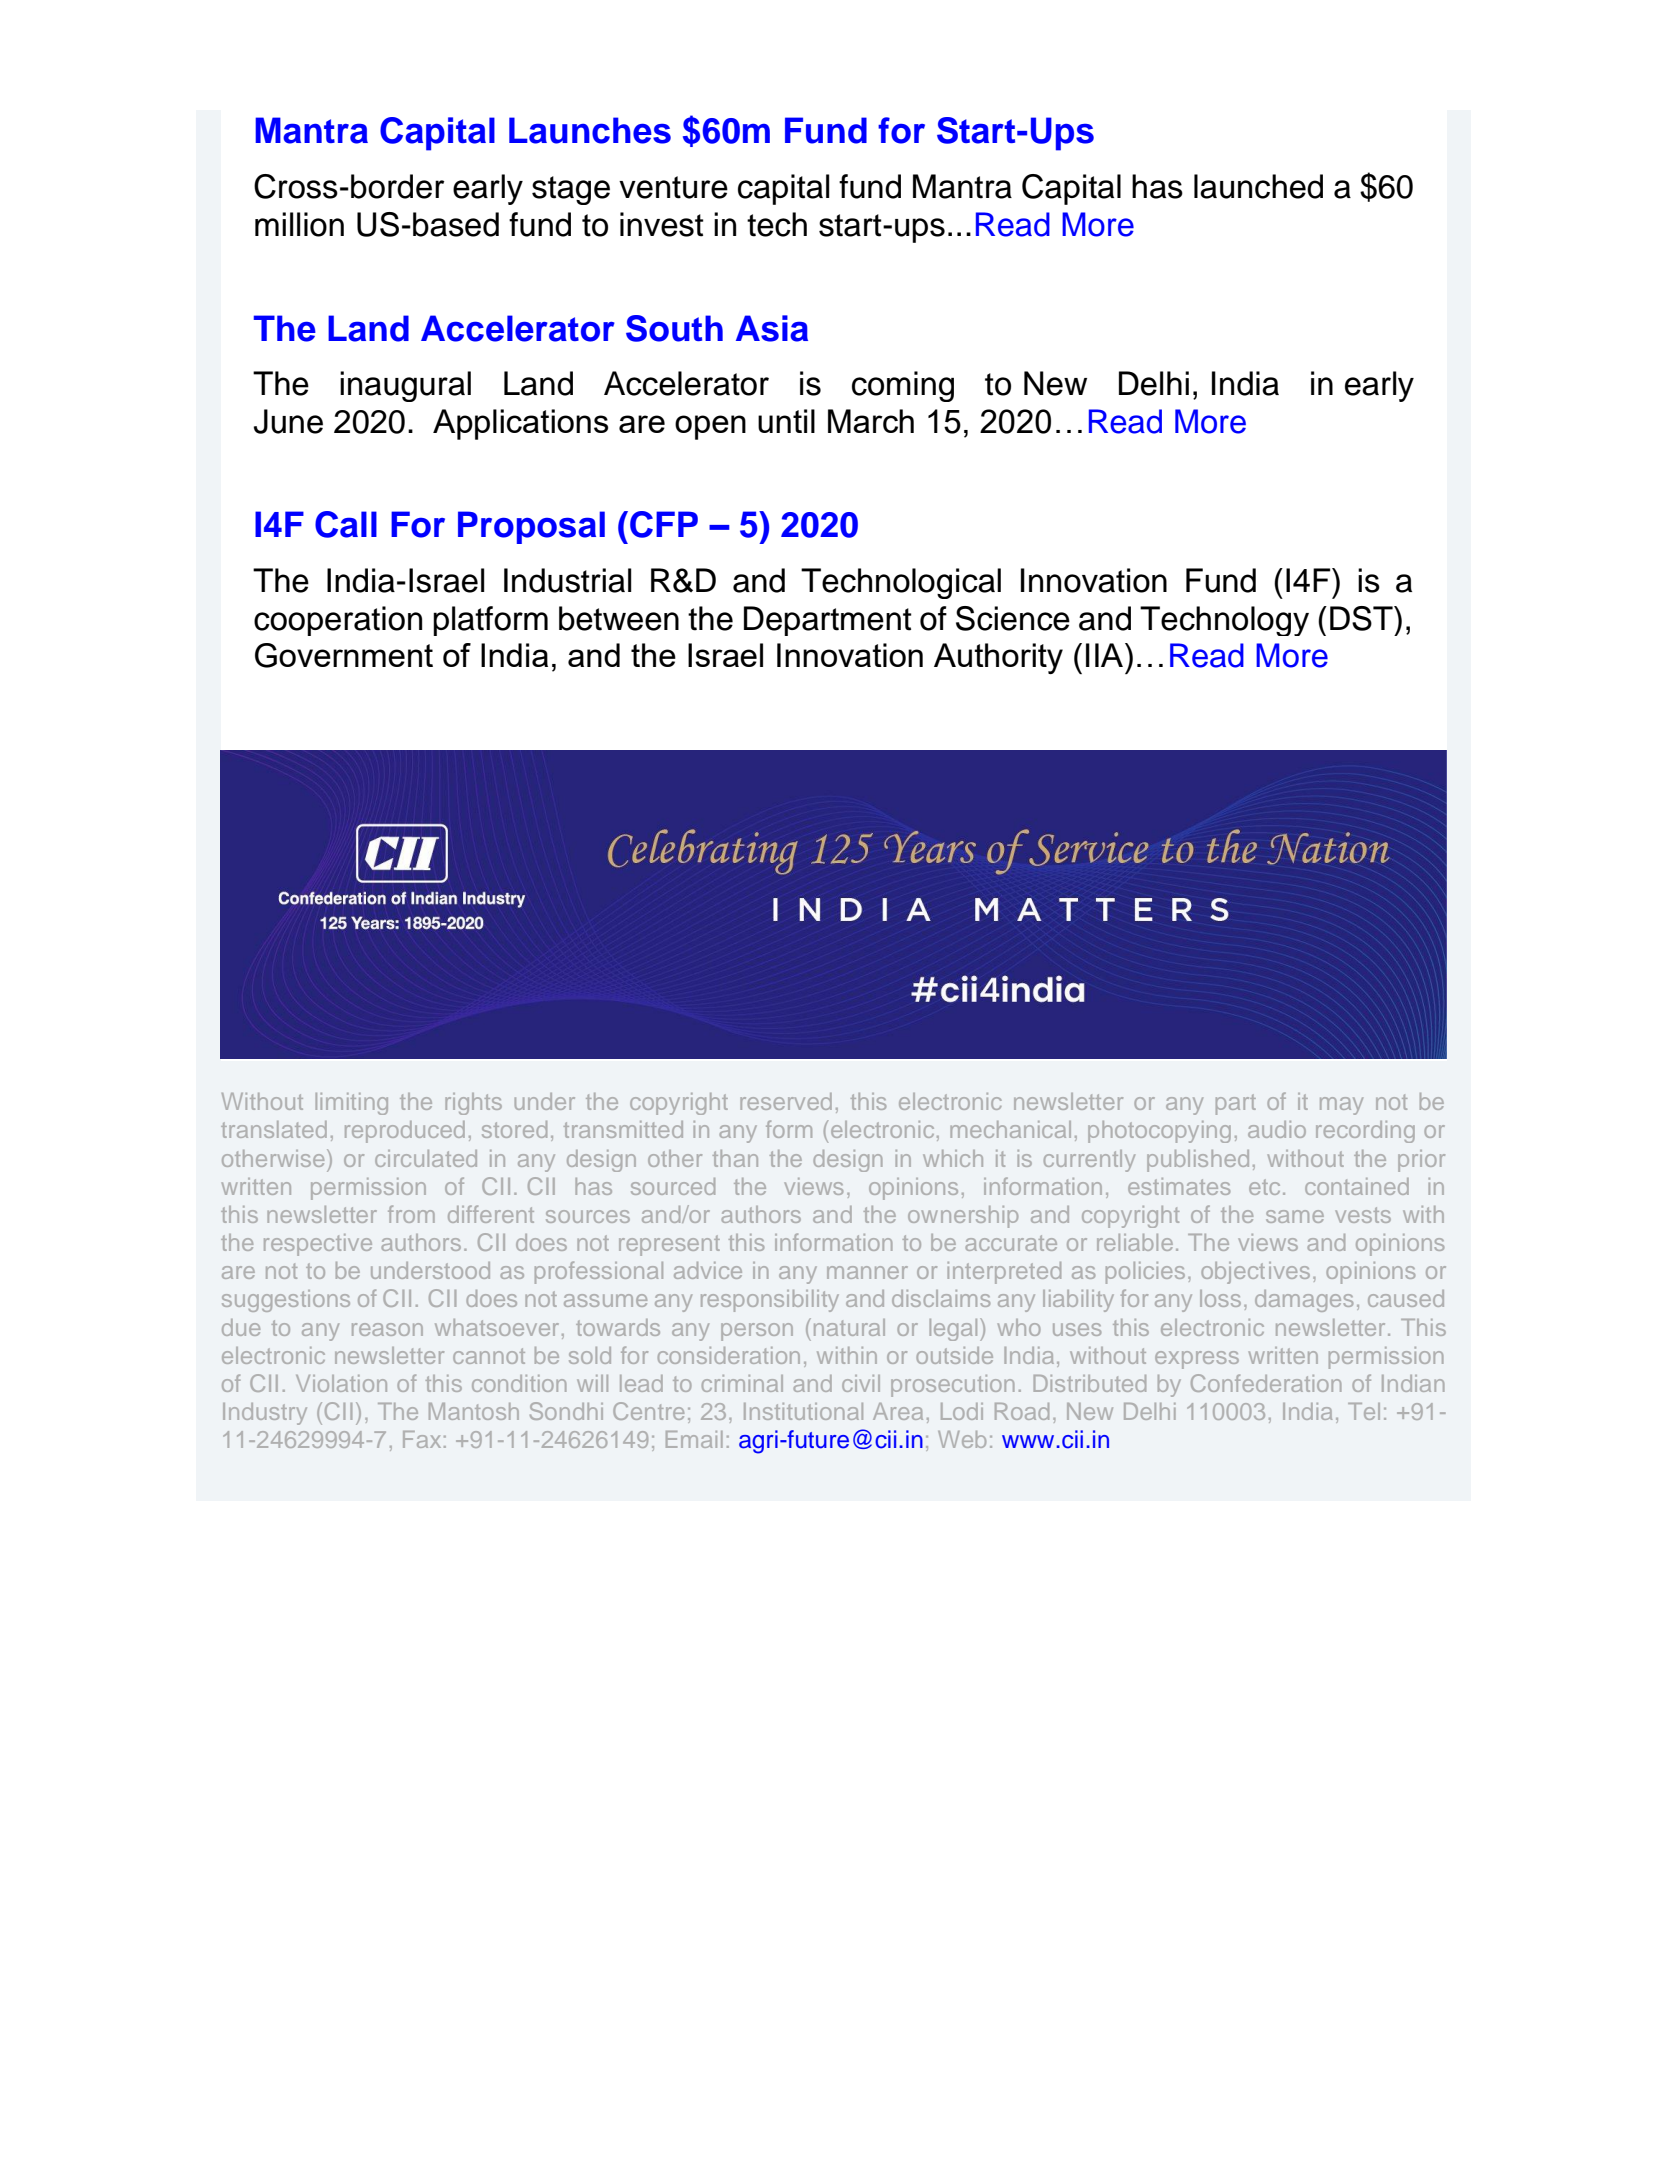  Describe the element at coordinates (338, 621) in the page. I see `cooperation` at that location.
